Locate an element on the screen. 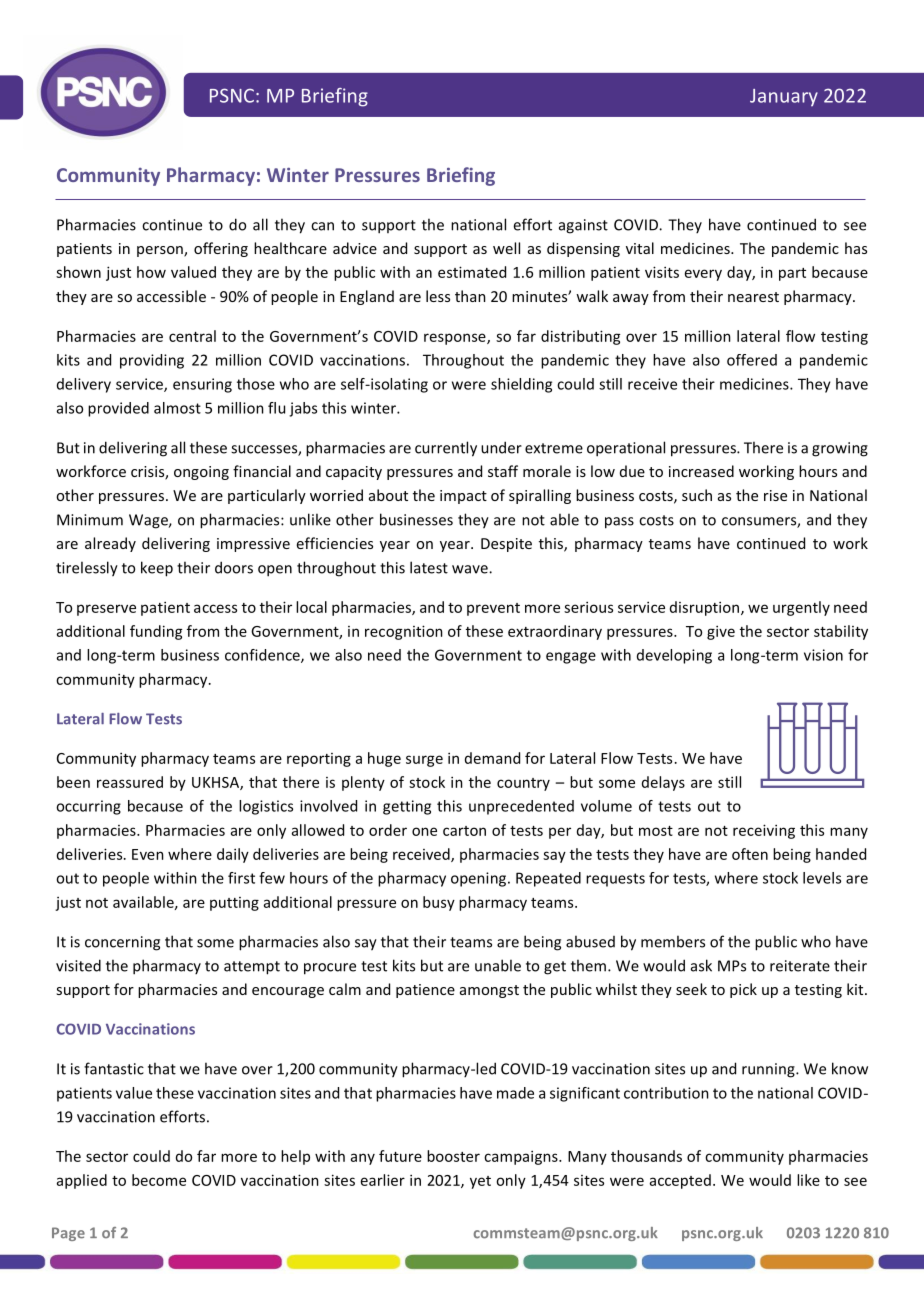 This screenshot has width=924, height=1308. well is located at coordinates (506, 248).
